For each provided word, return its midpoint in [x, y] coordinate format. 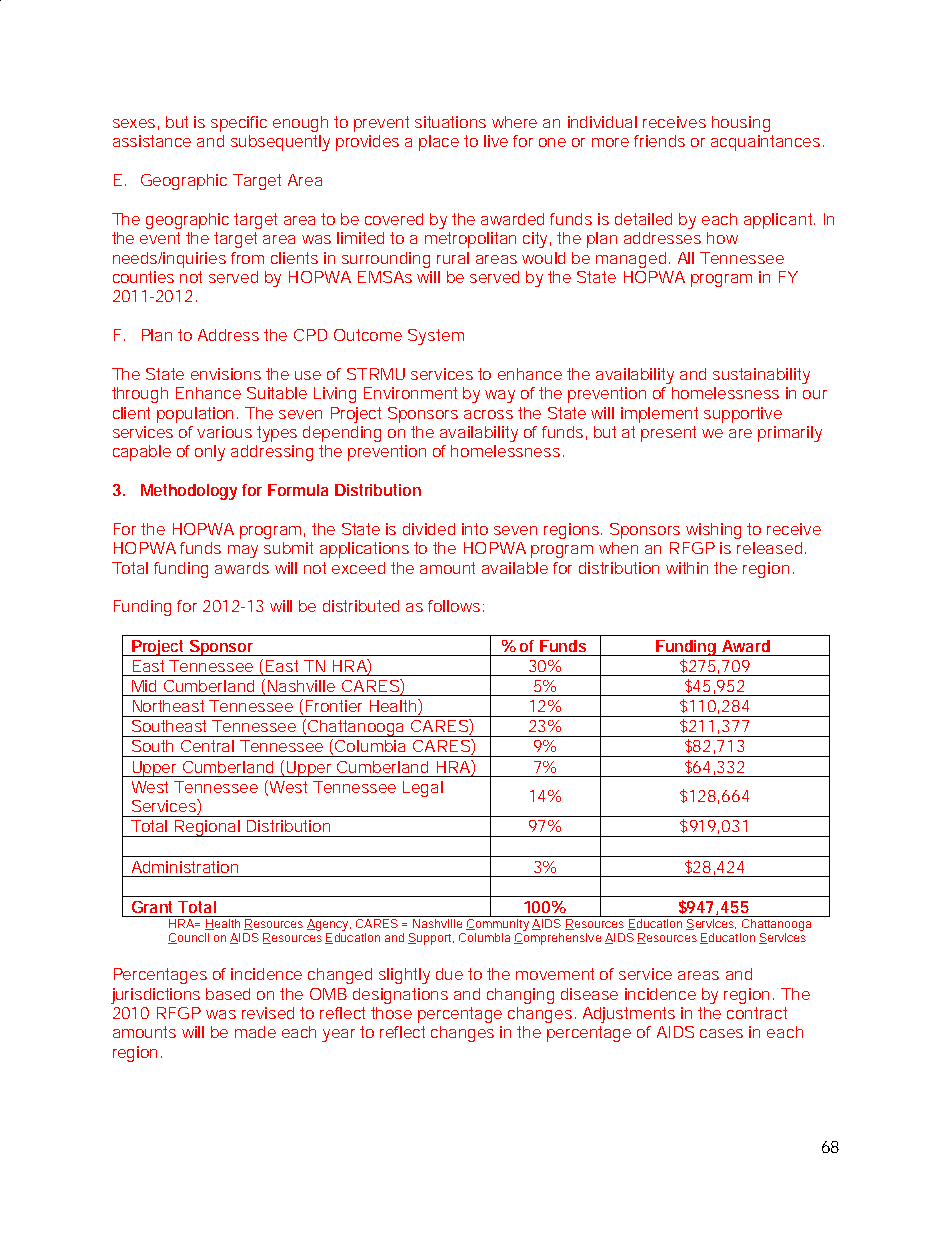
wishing [713, 531]
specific [239, 124]
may [243, 551]
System [436, 337]
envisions [226, 374]
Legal [423, 789]
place [439, 143]
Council [188, 938]
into [475, 529]
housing [741, 124]
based [228, 994]
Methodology [189, 492]
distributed [361, 606]
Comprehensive [557, 939]
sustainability [761, 376]
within [687, 568]
